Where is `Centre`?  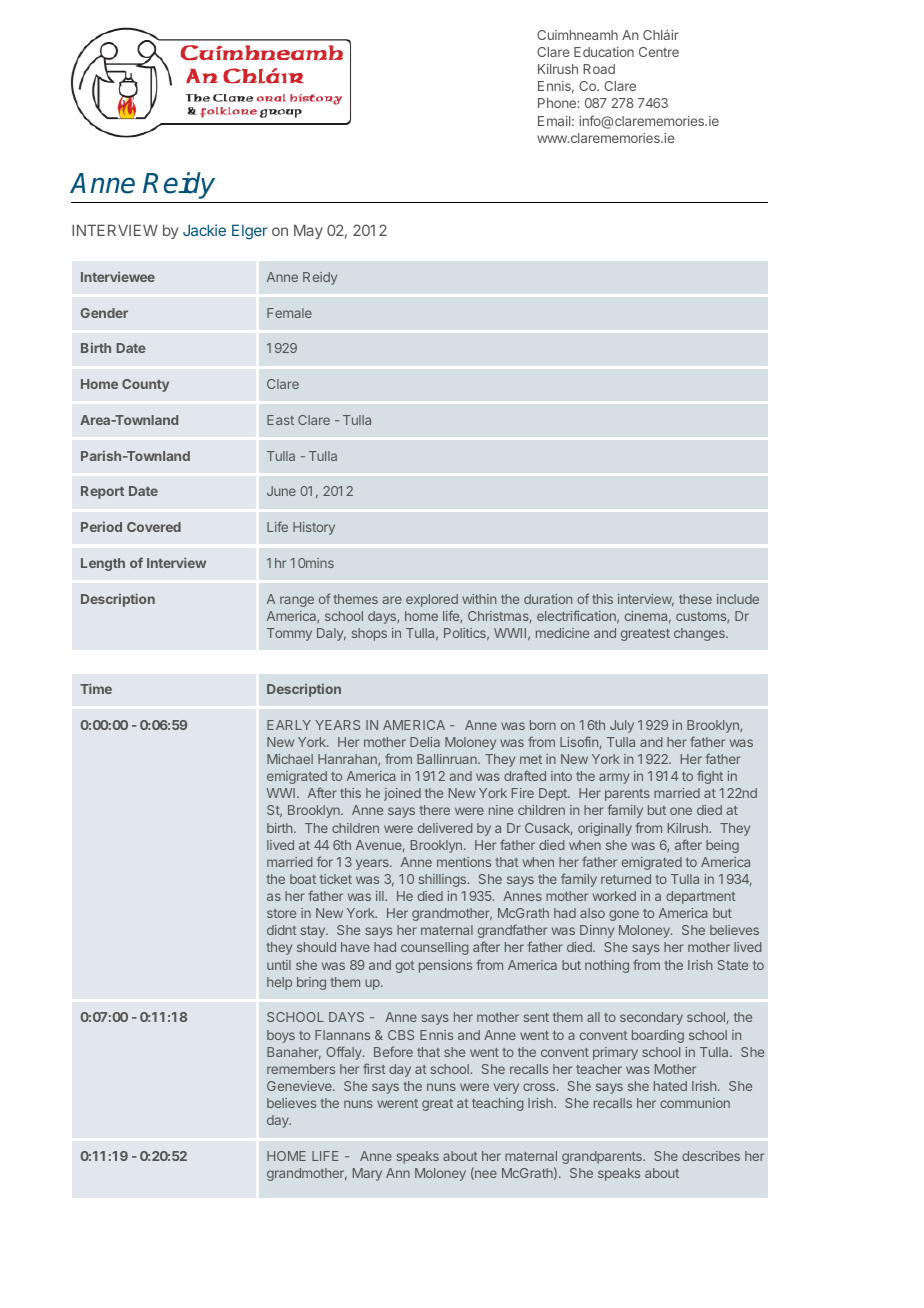 Centre is located at coordinates (659, 52).
